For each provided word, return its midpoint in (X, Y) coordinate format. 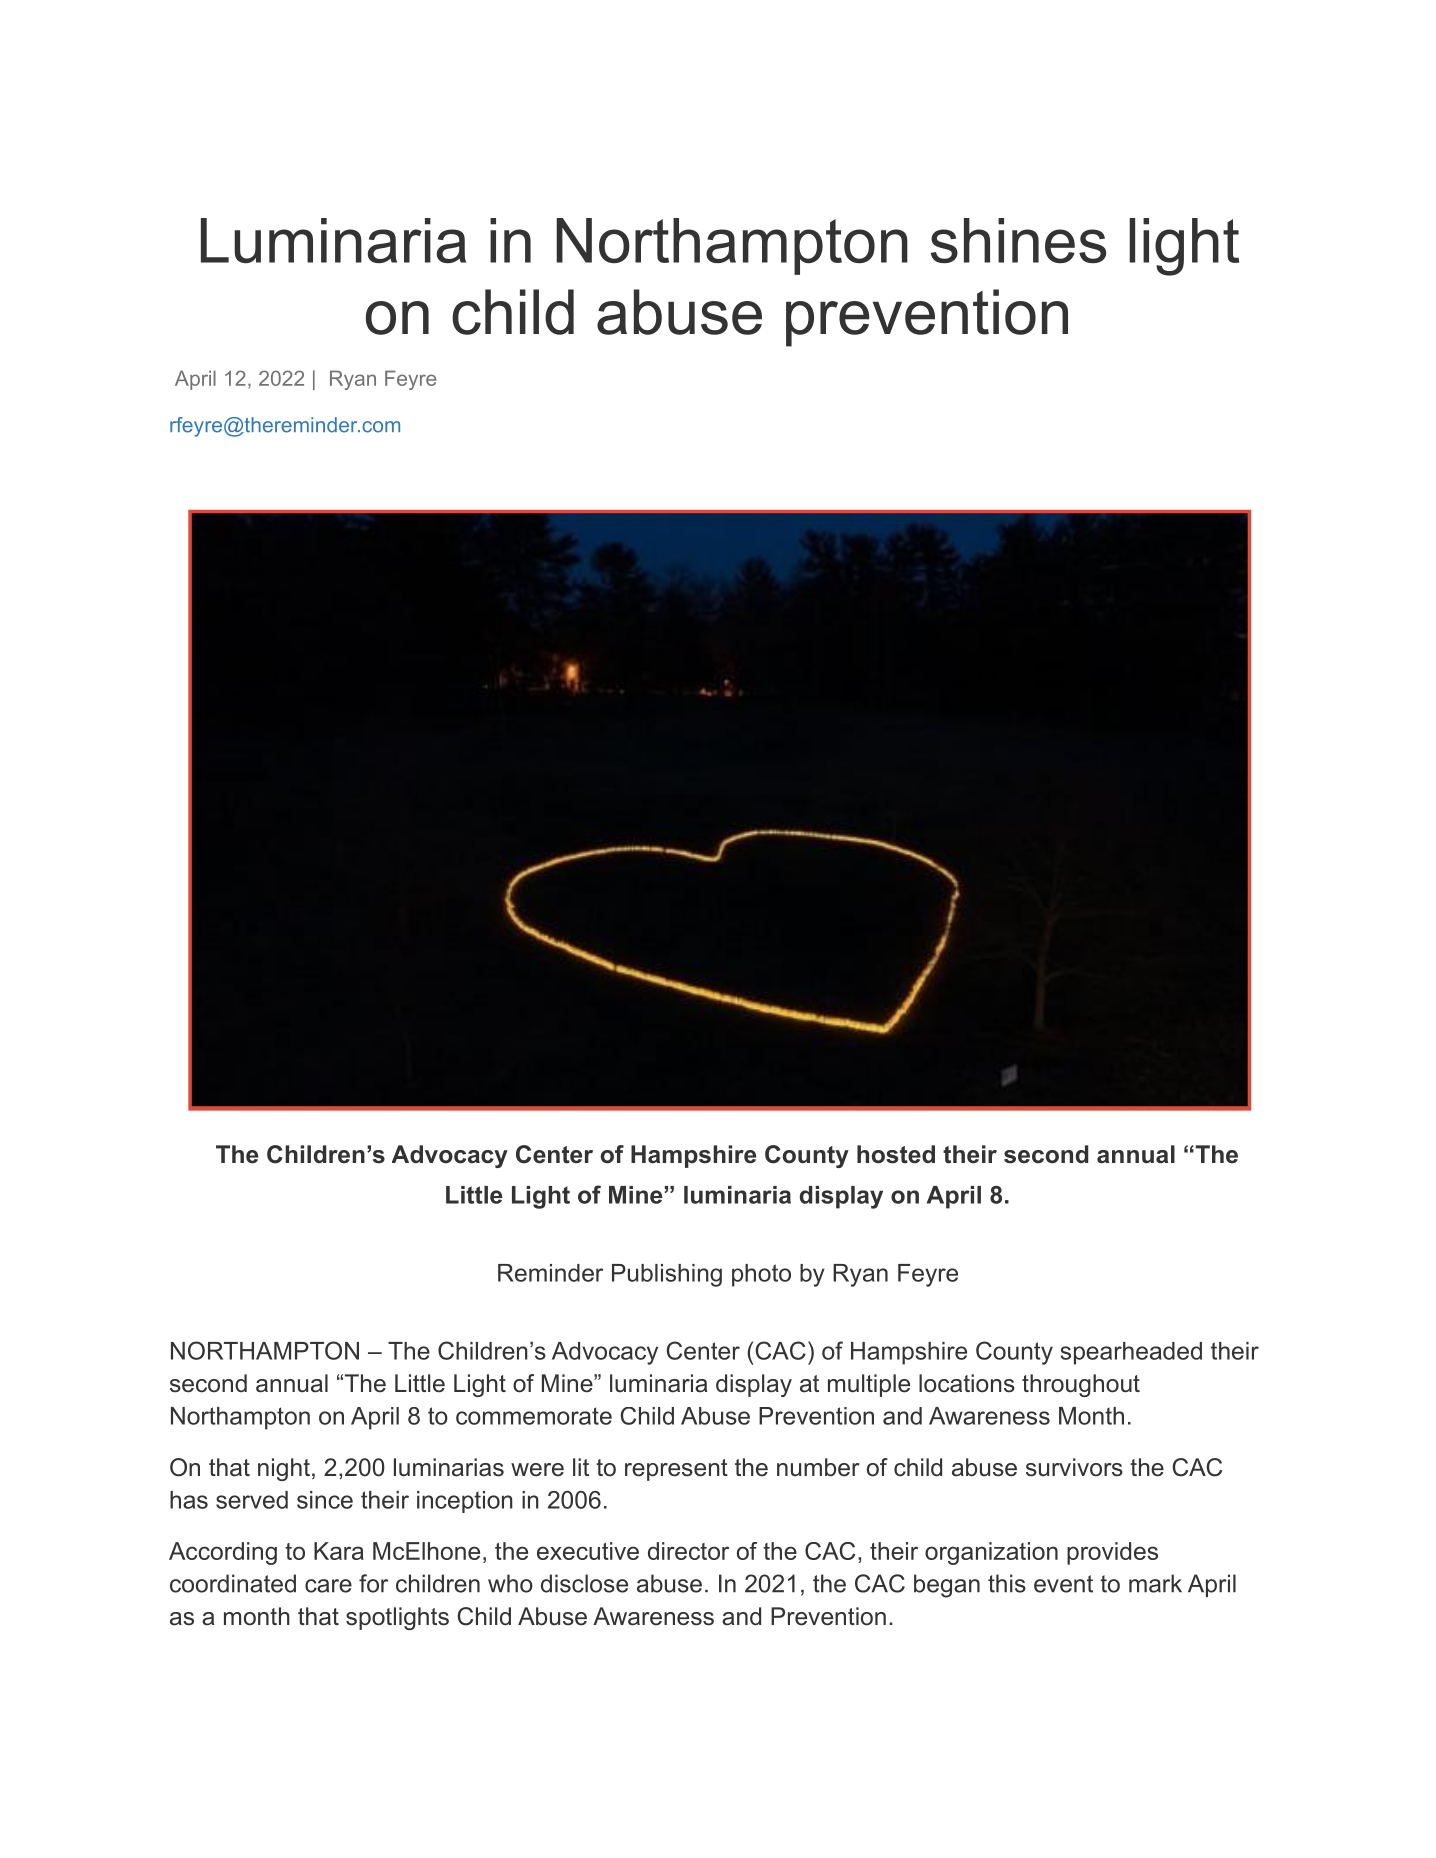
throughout (1081, 1385)
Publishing (667, 1275)
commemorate (534, 1416)
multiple (869, 1385)
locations (967, 1383)
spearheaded (1131, 1353)
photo (761, 1275)
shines (1018, 240)
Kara (339, 1551)
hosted (896, 1154)
